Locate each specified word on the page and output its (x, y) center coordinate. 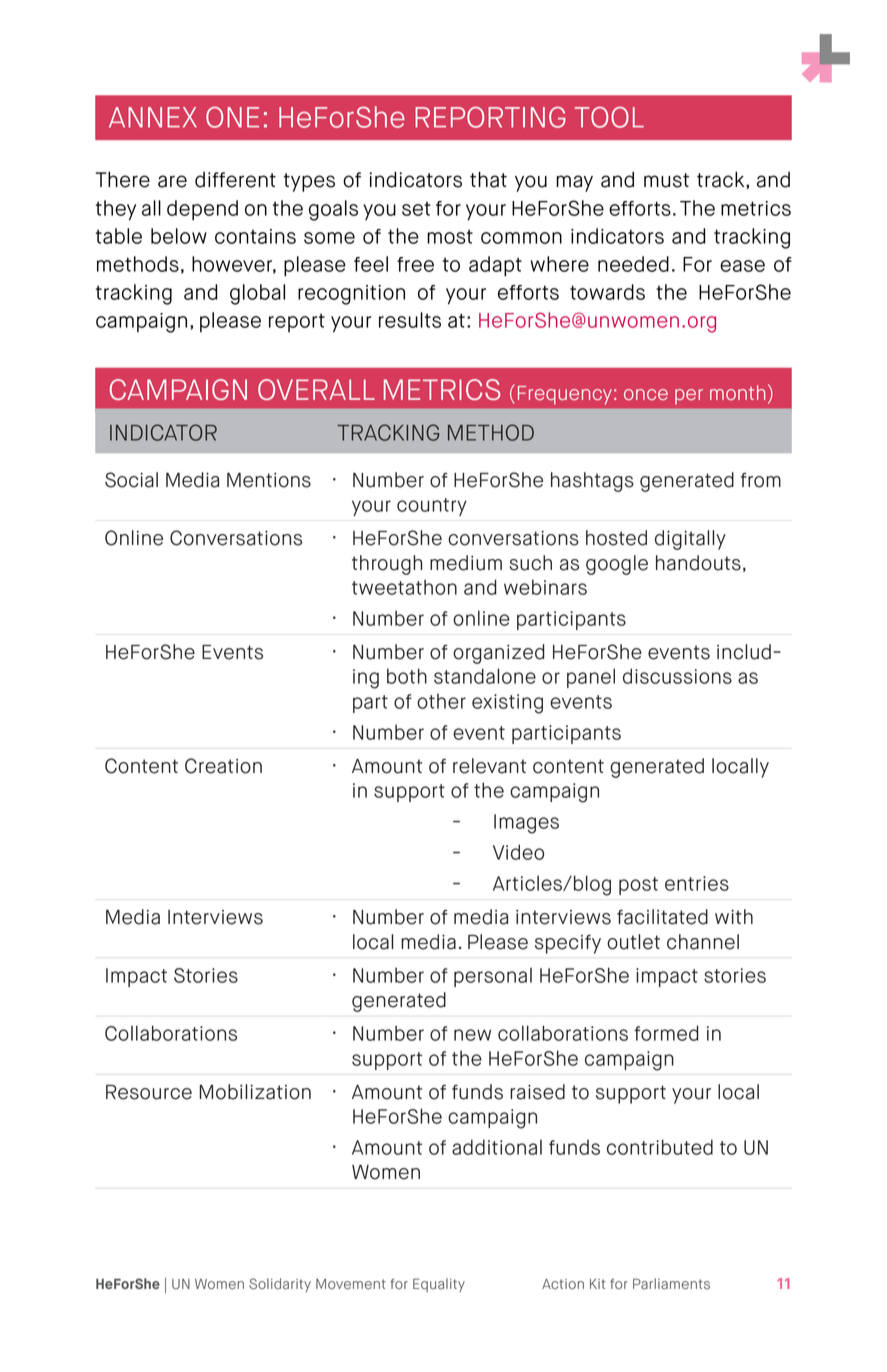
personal (493, 977)
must (666, 180)
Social (131, 480)
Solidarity (280, 1285)
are (172, 181)
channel (703, 942)
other (441, 701)
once (646, 394)
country (432, 507)
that (488, 179)
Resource (149, 1092)
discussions (677, 676)
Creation (223, 766)
